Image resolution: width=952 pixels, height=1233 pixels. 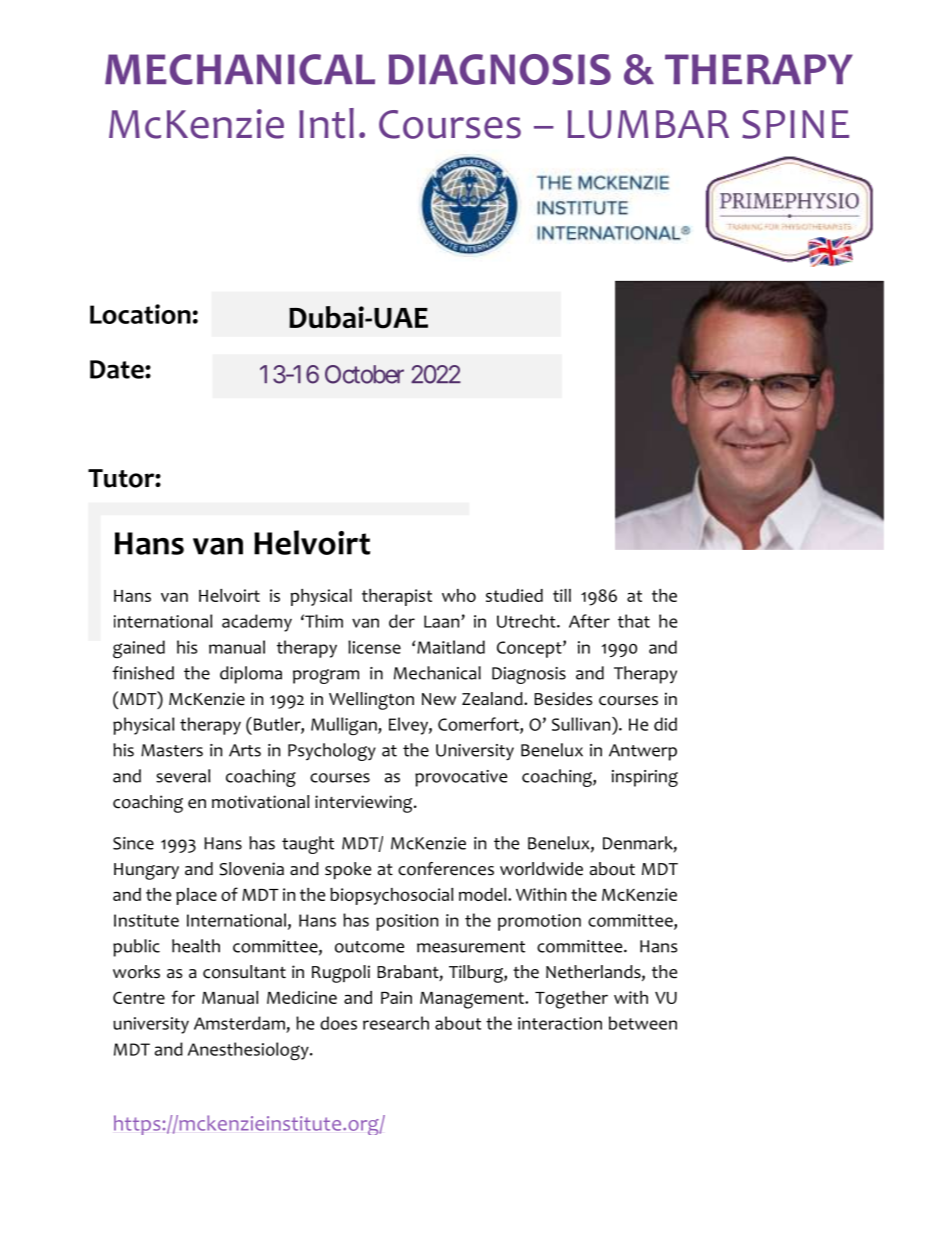 I want to click on Intl, so click(x=326, y=123).
